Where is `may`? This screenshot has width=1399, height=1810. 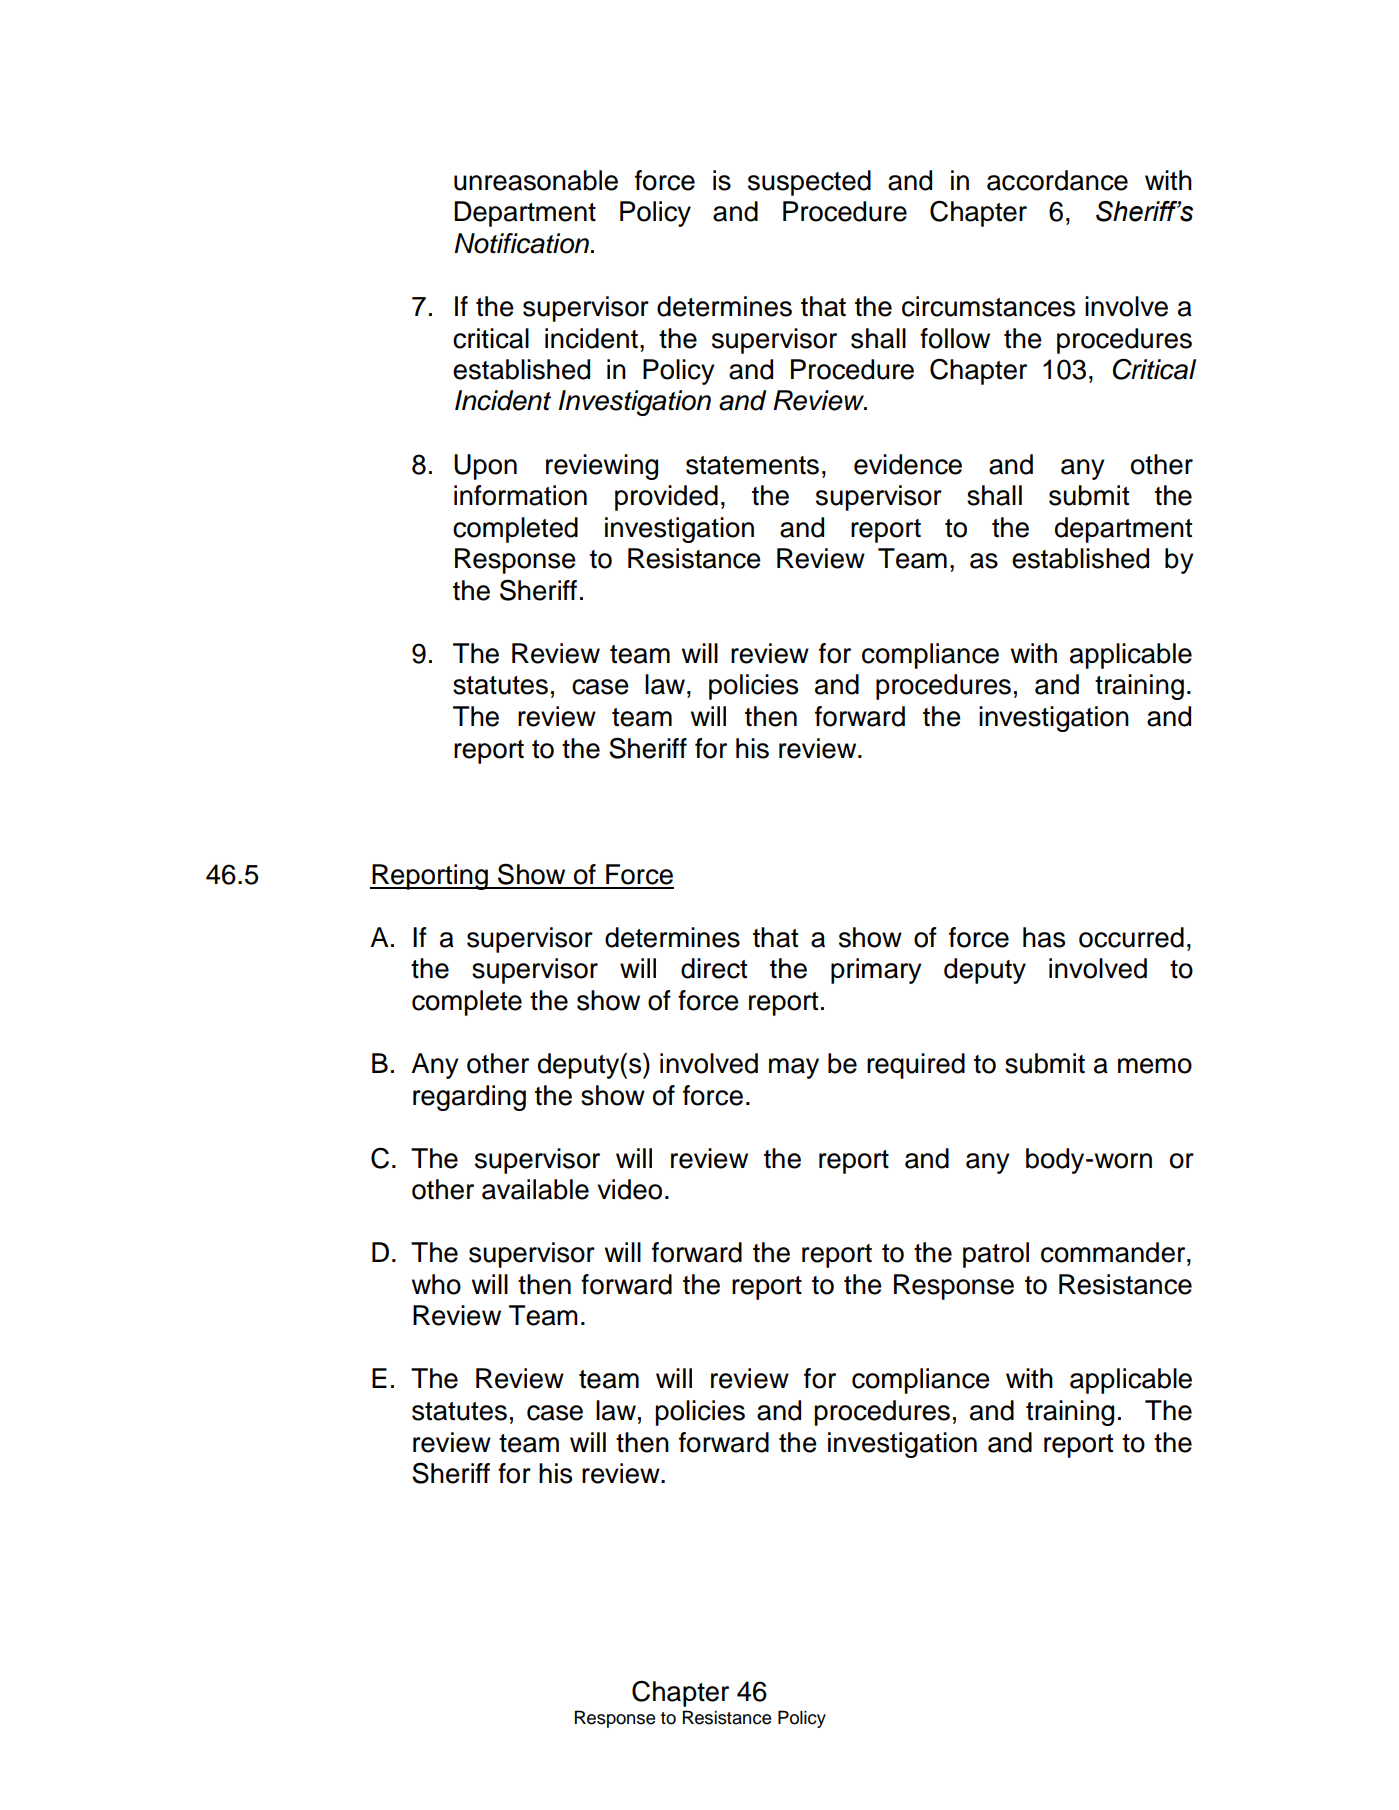
may is located at coordinates (794, 1068).
